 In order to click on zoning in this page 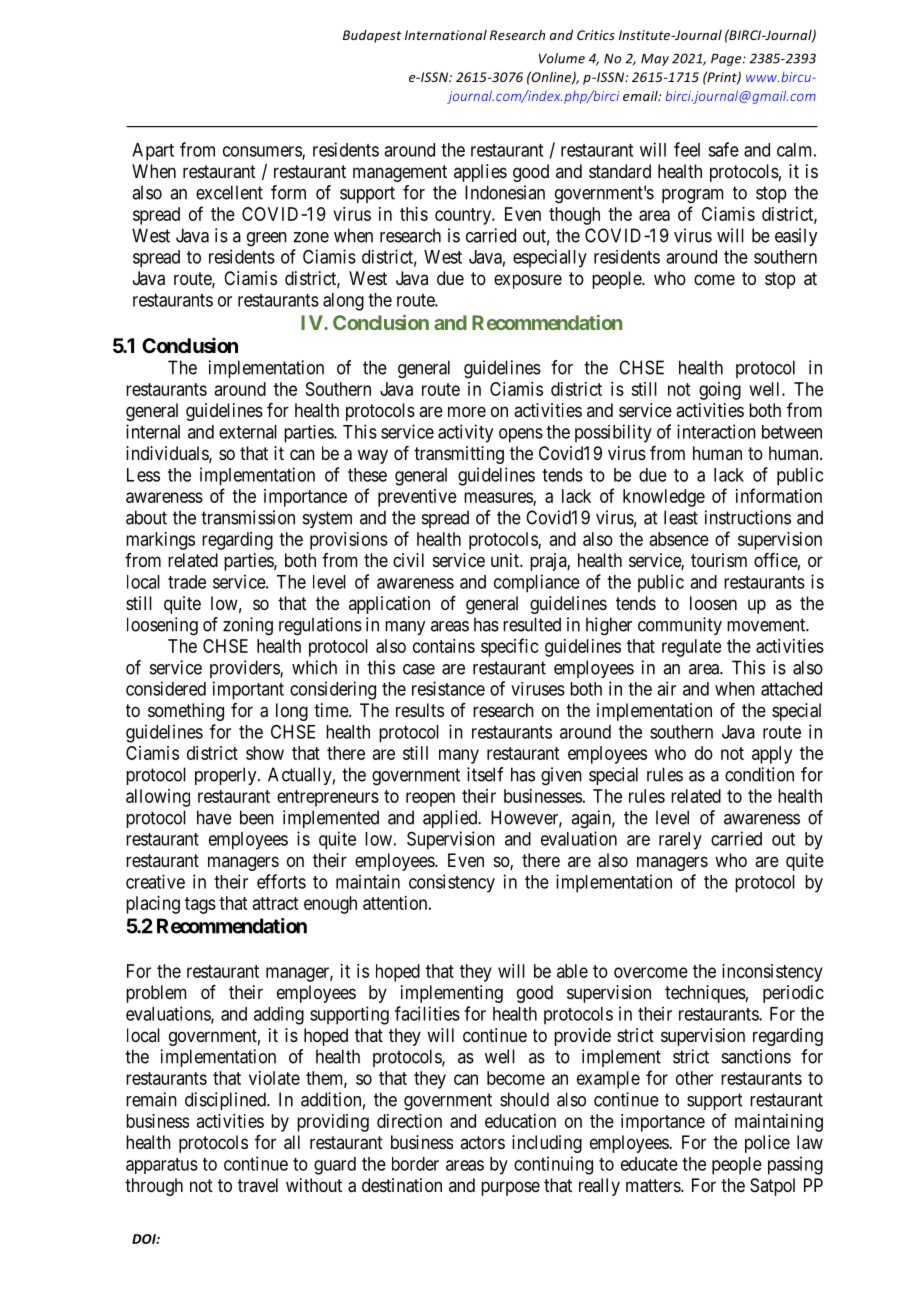, I will do `click(248, 626)`.
